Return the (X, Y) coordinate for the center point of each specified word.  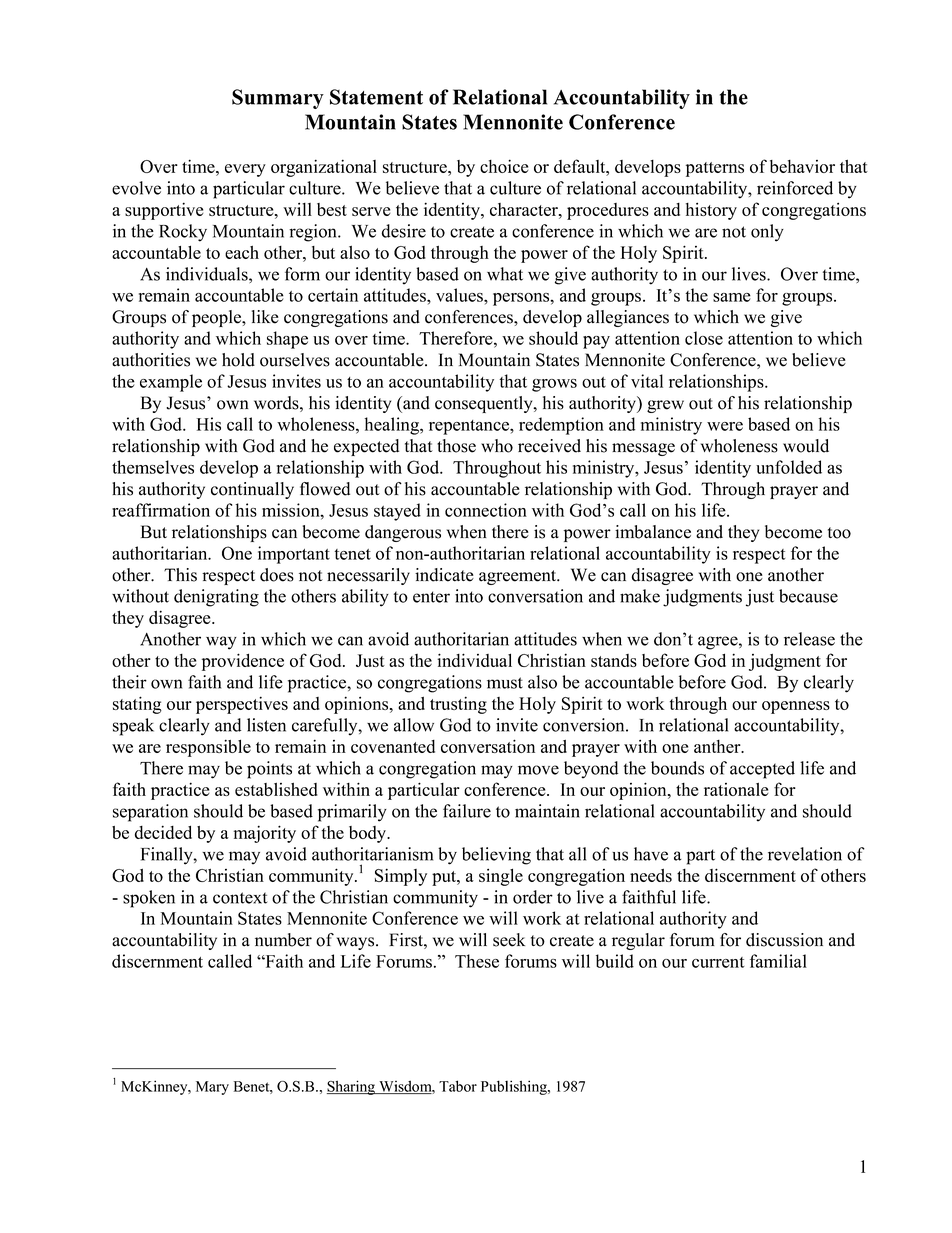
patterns (715, 169)
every (245, 170)
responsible (208, 748)
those (456, 446)
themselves (153, 467)
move (538, 770)
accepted (762, 770)
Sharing (352, 1087)
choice (504, 166)
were (725, 426)
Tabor (458, 1086)
